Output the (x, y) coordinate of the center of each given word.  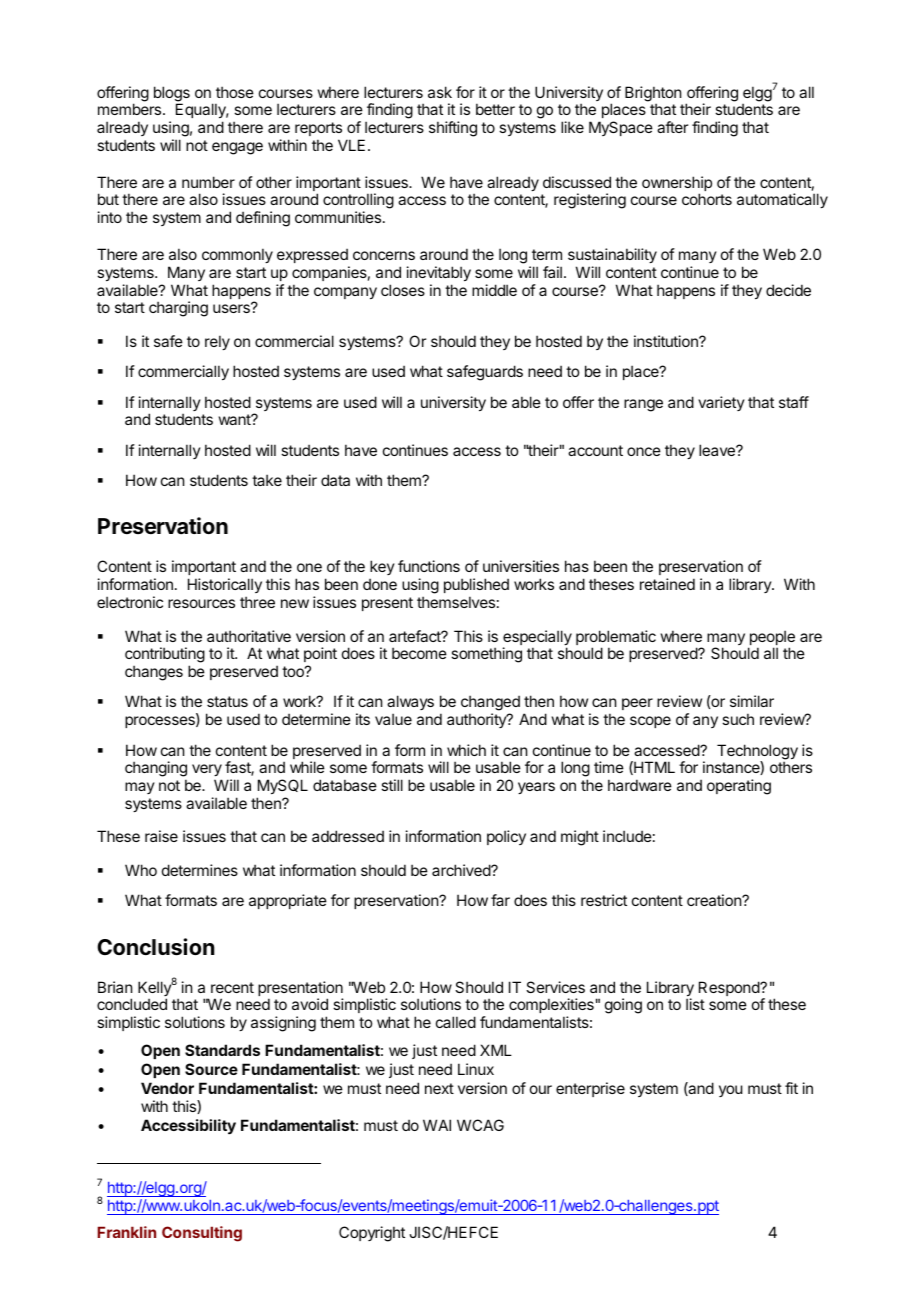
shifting (453, 129)
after (672, 127)
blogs (172, 95)
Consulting (202, 1234)
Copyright (372, 1234)
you (731, 1091)
